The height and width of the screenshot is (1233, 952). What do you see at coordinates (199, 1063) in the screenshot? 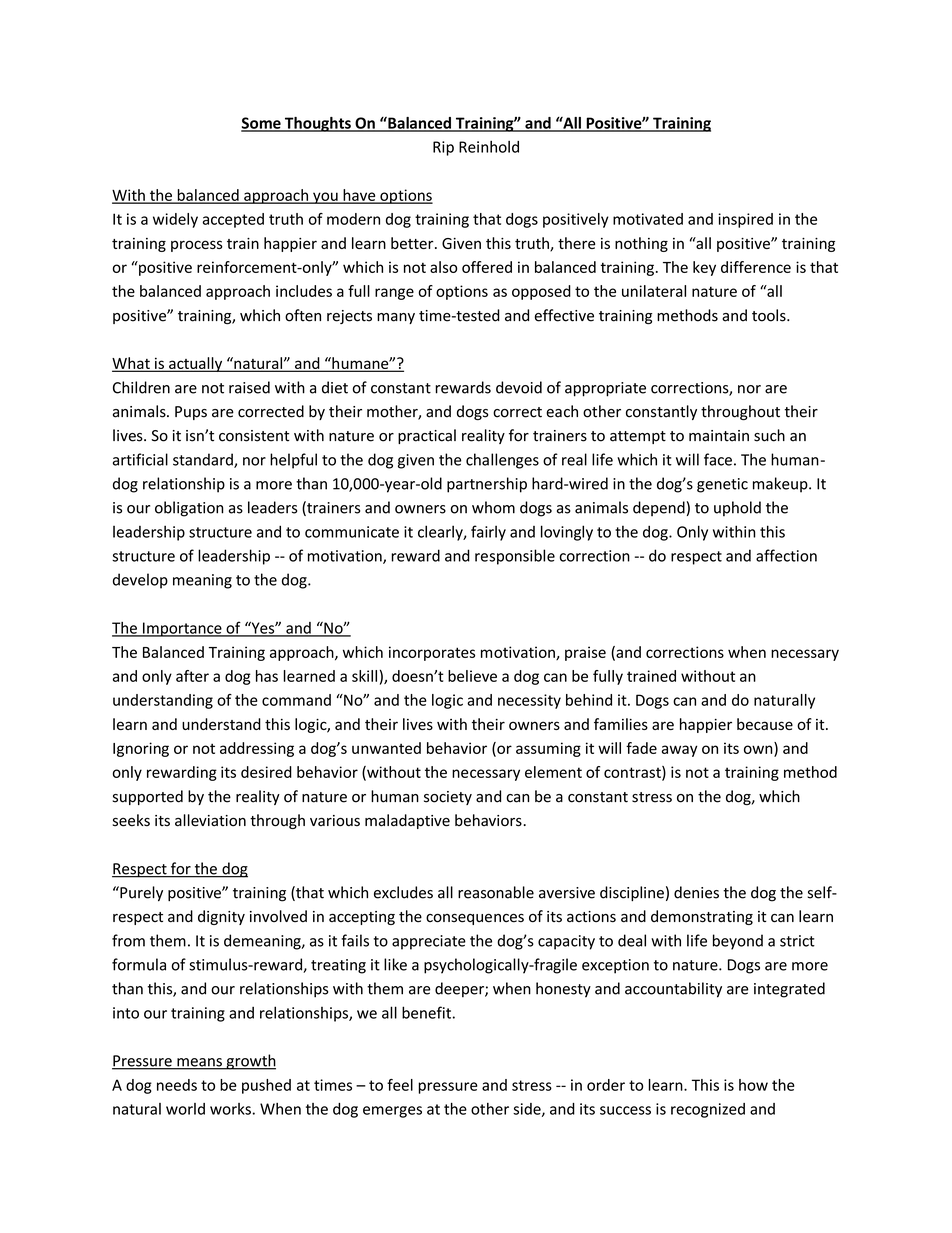
I see `means` at bounding box center [199, 1063].
